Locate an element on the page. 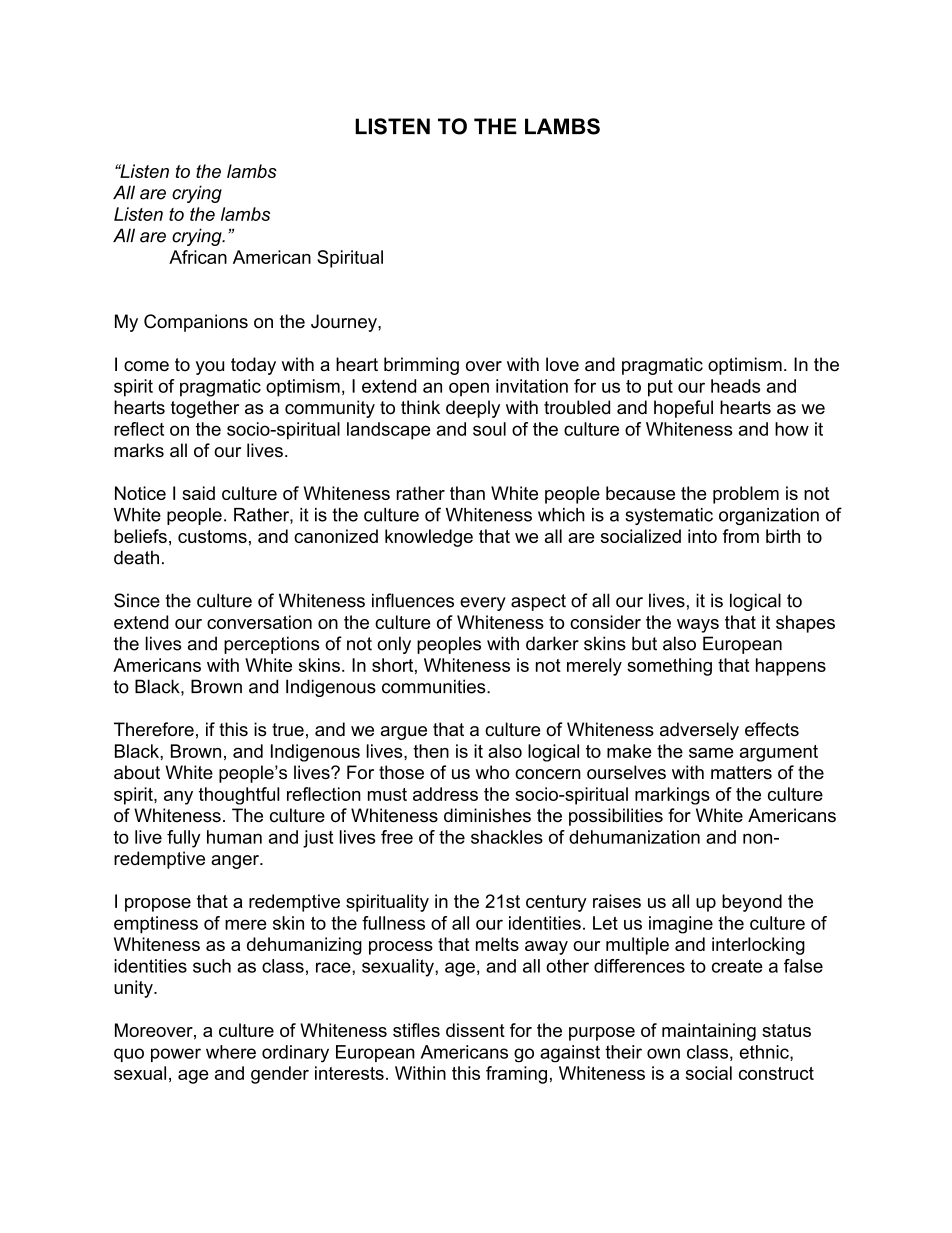 This image has height=1233, width=952. Journey is located at coordinates (345, 323).
